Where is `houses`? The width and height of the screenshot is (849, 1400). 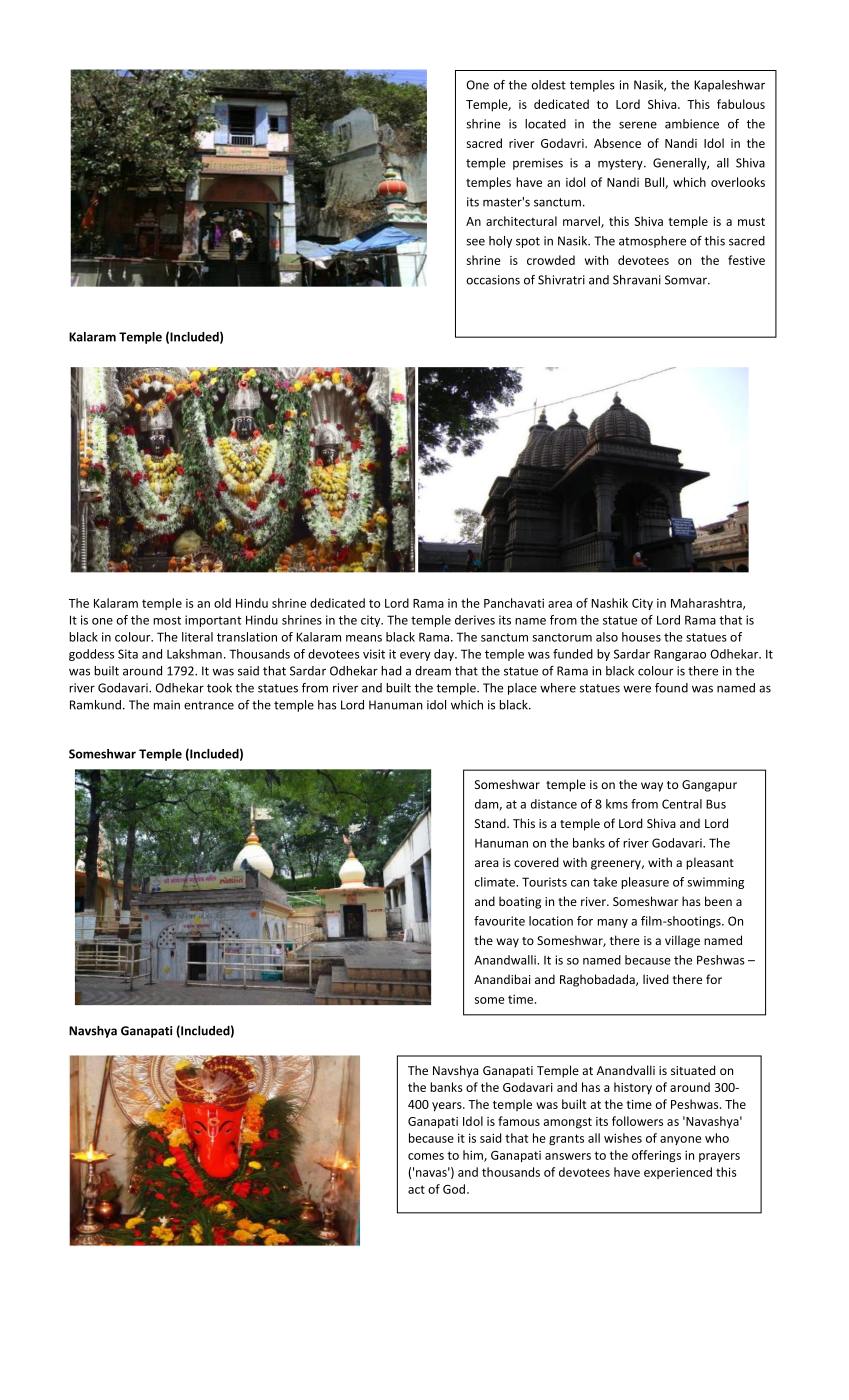 houses is located at coordinates (641, 637).
